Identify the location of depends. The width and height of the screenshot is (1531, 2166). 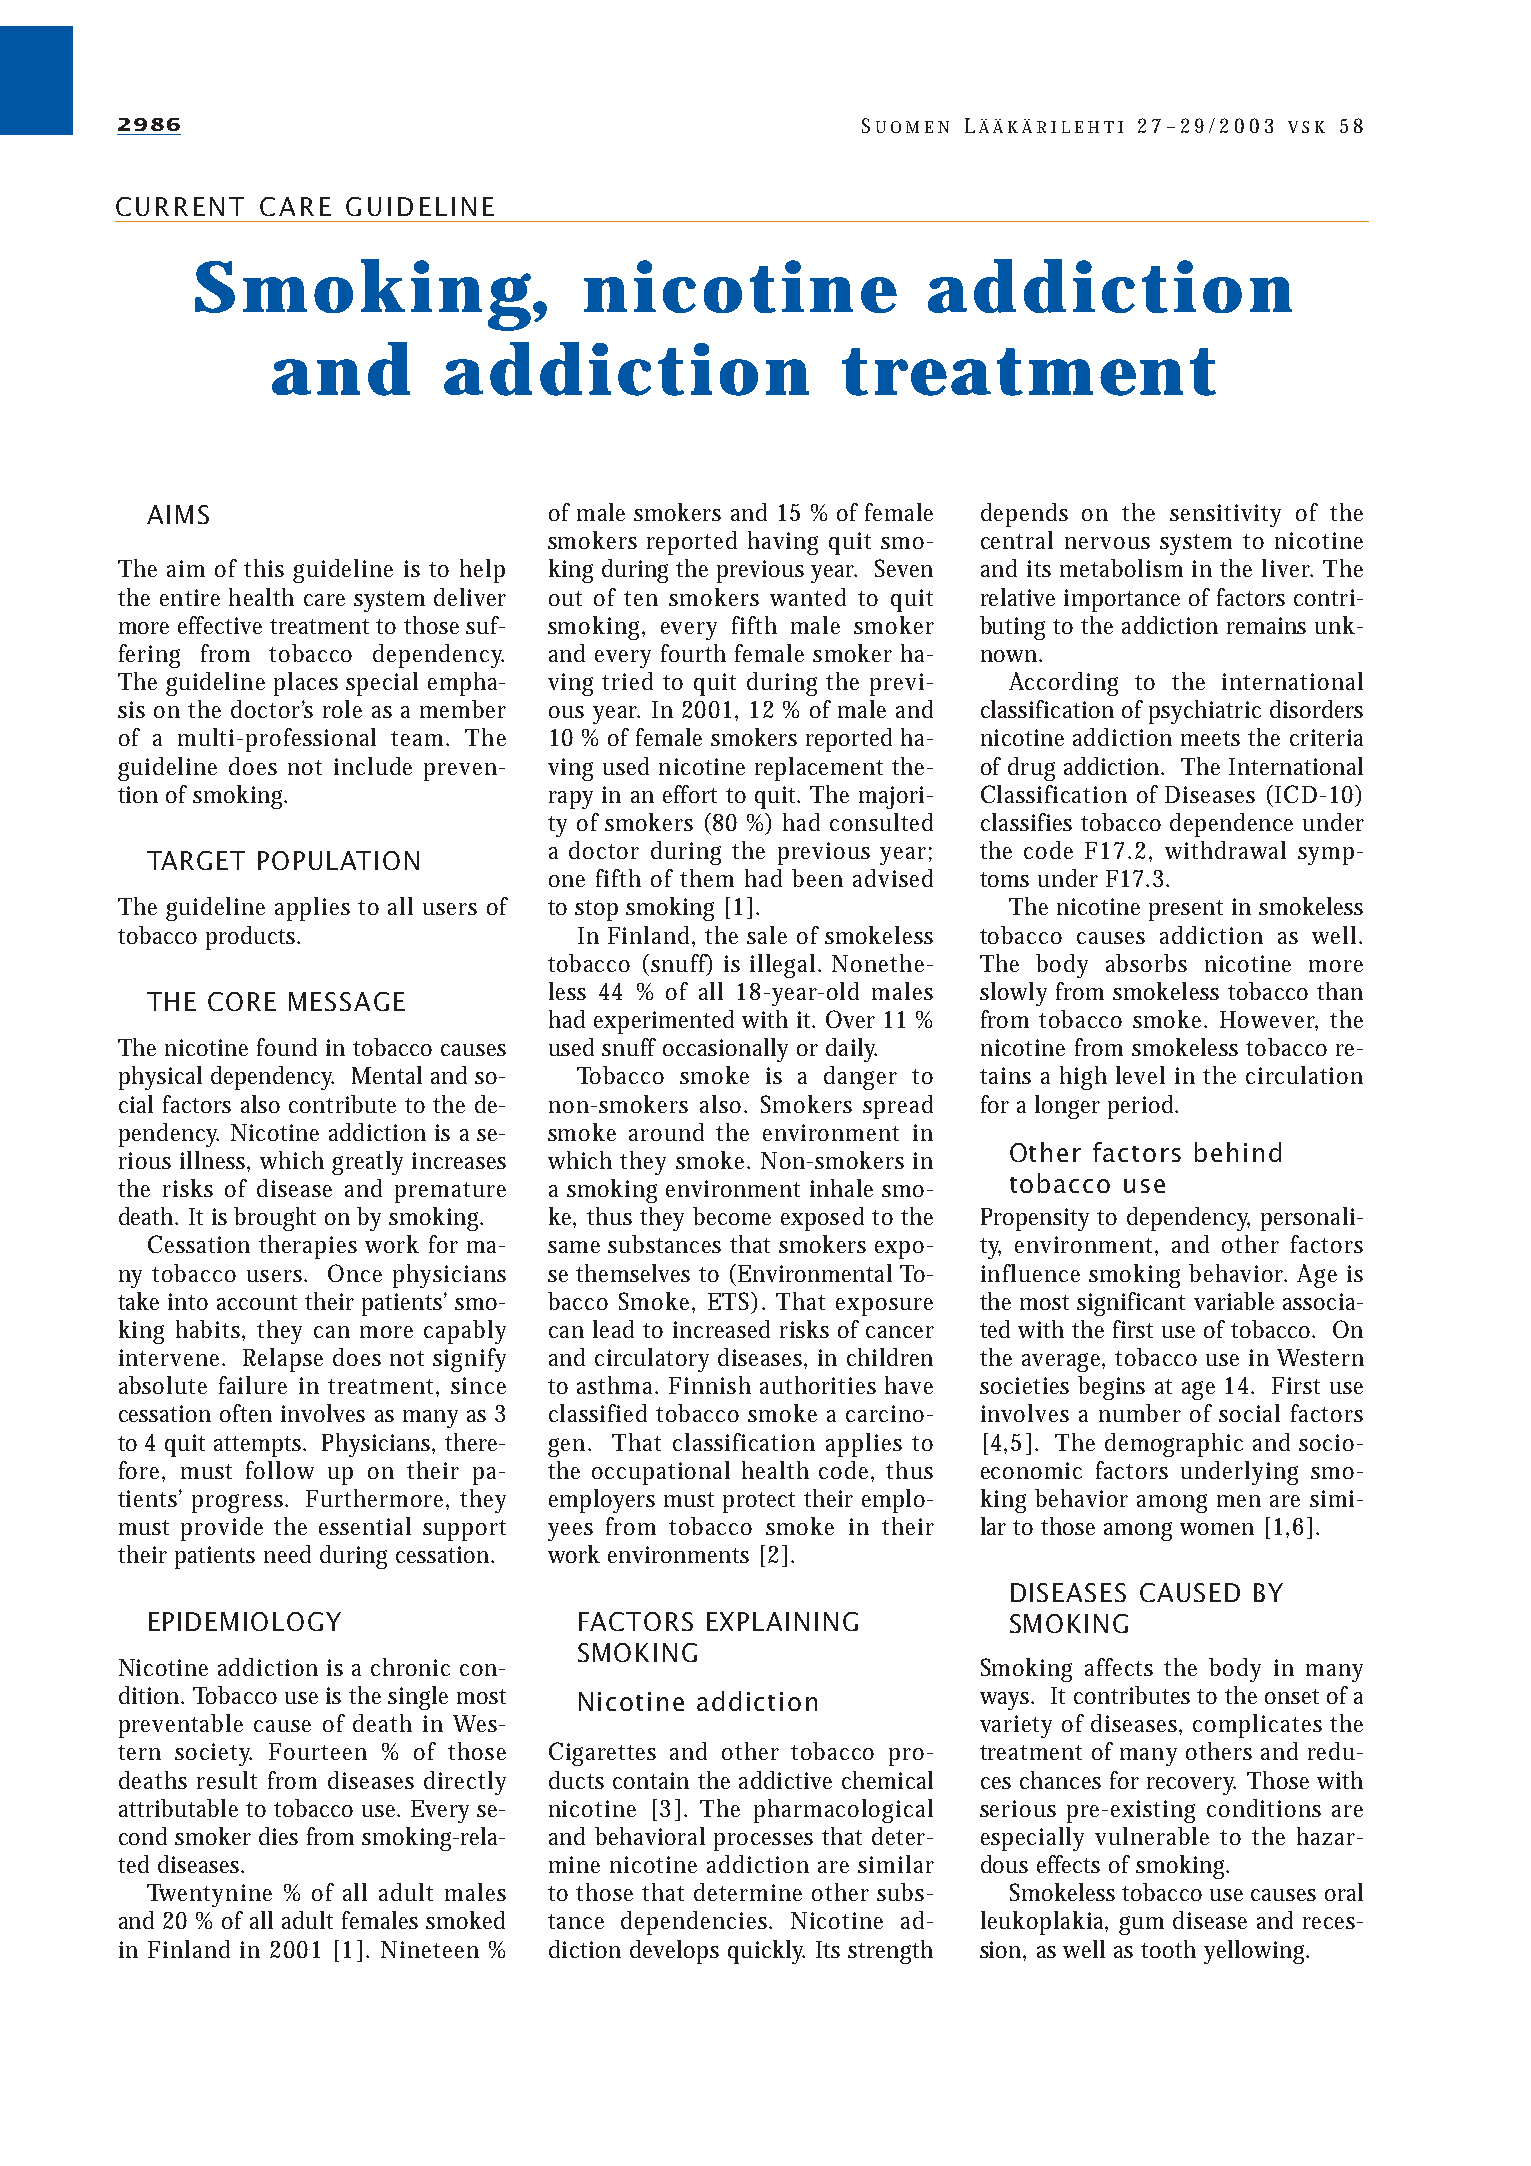
(1024, 515).
